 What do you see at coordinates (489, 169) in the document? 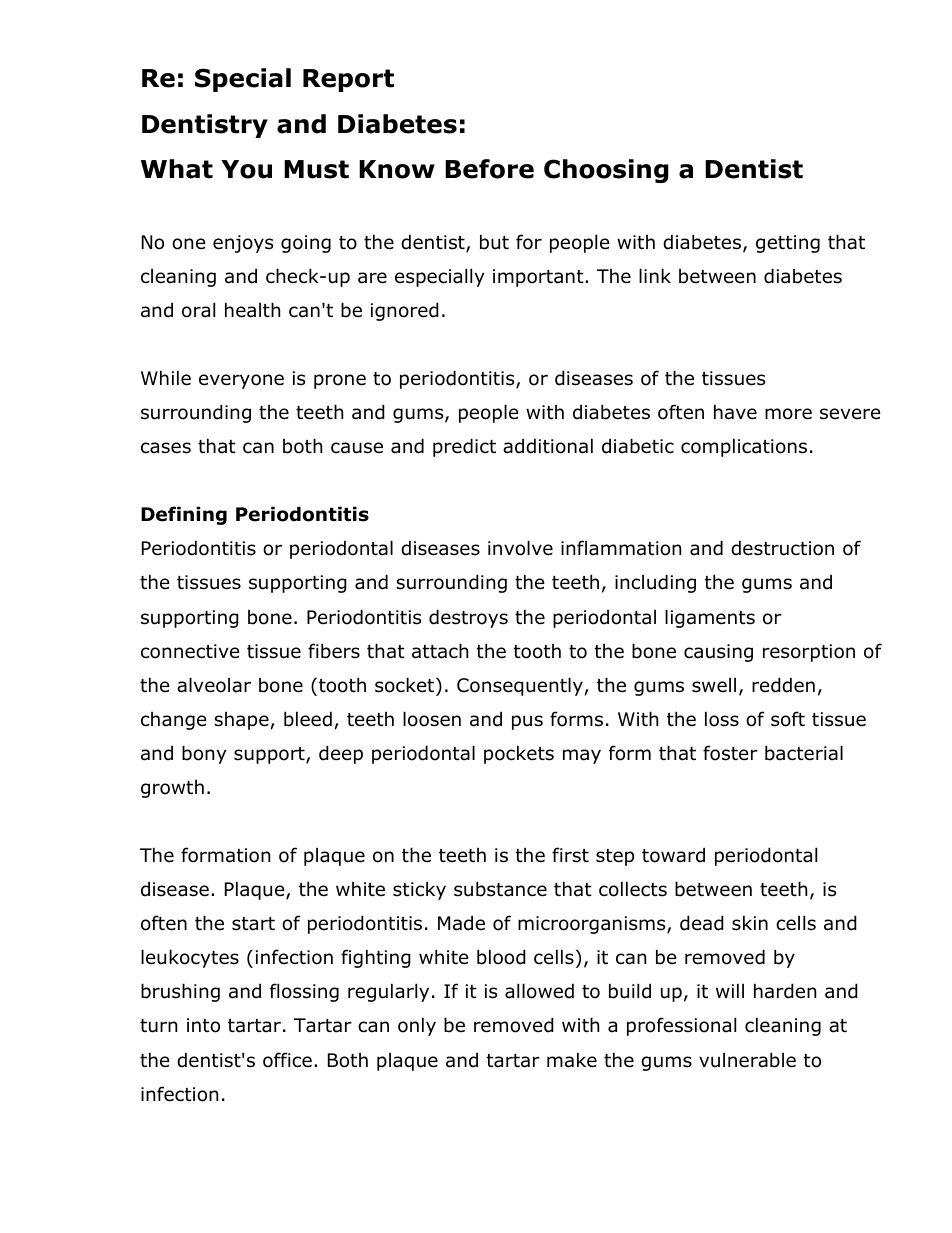
I see `Before` at bounding box center [489, 169].
